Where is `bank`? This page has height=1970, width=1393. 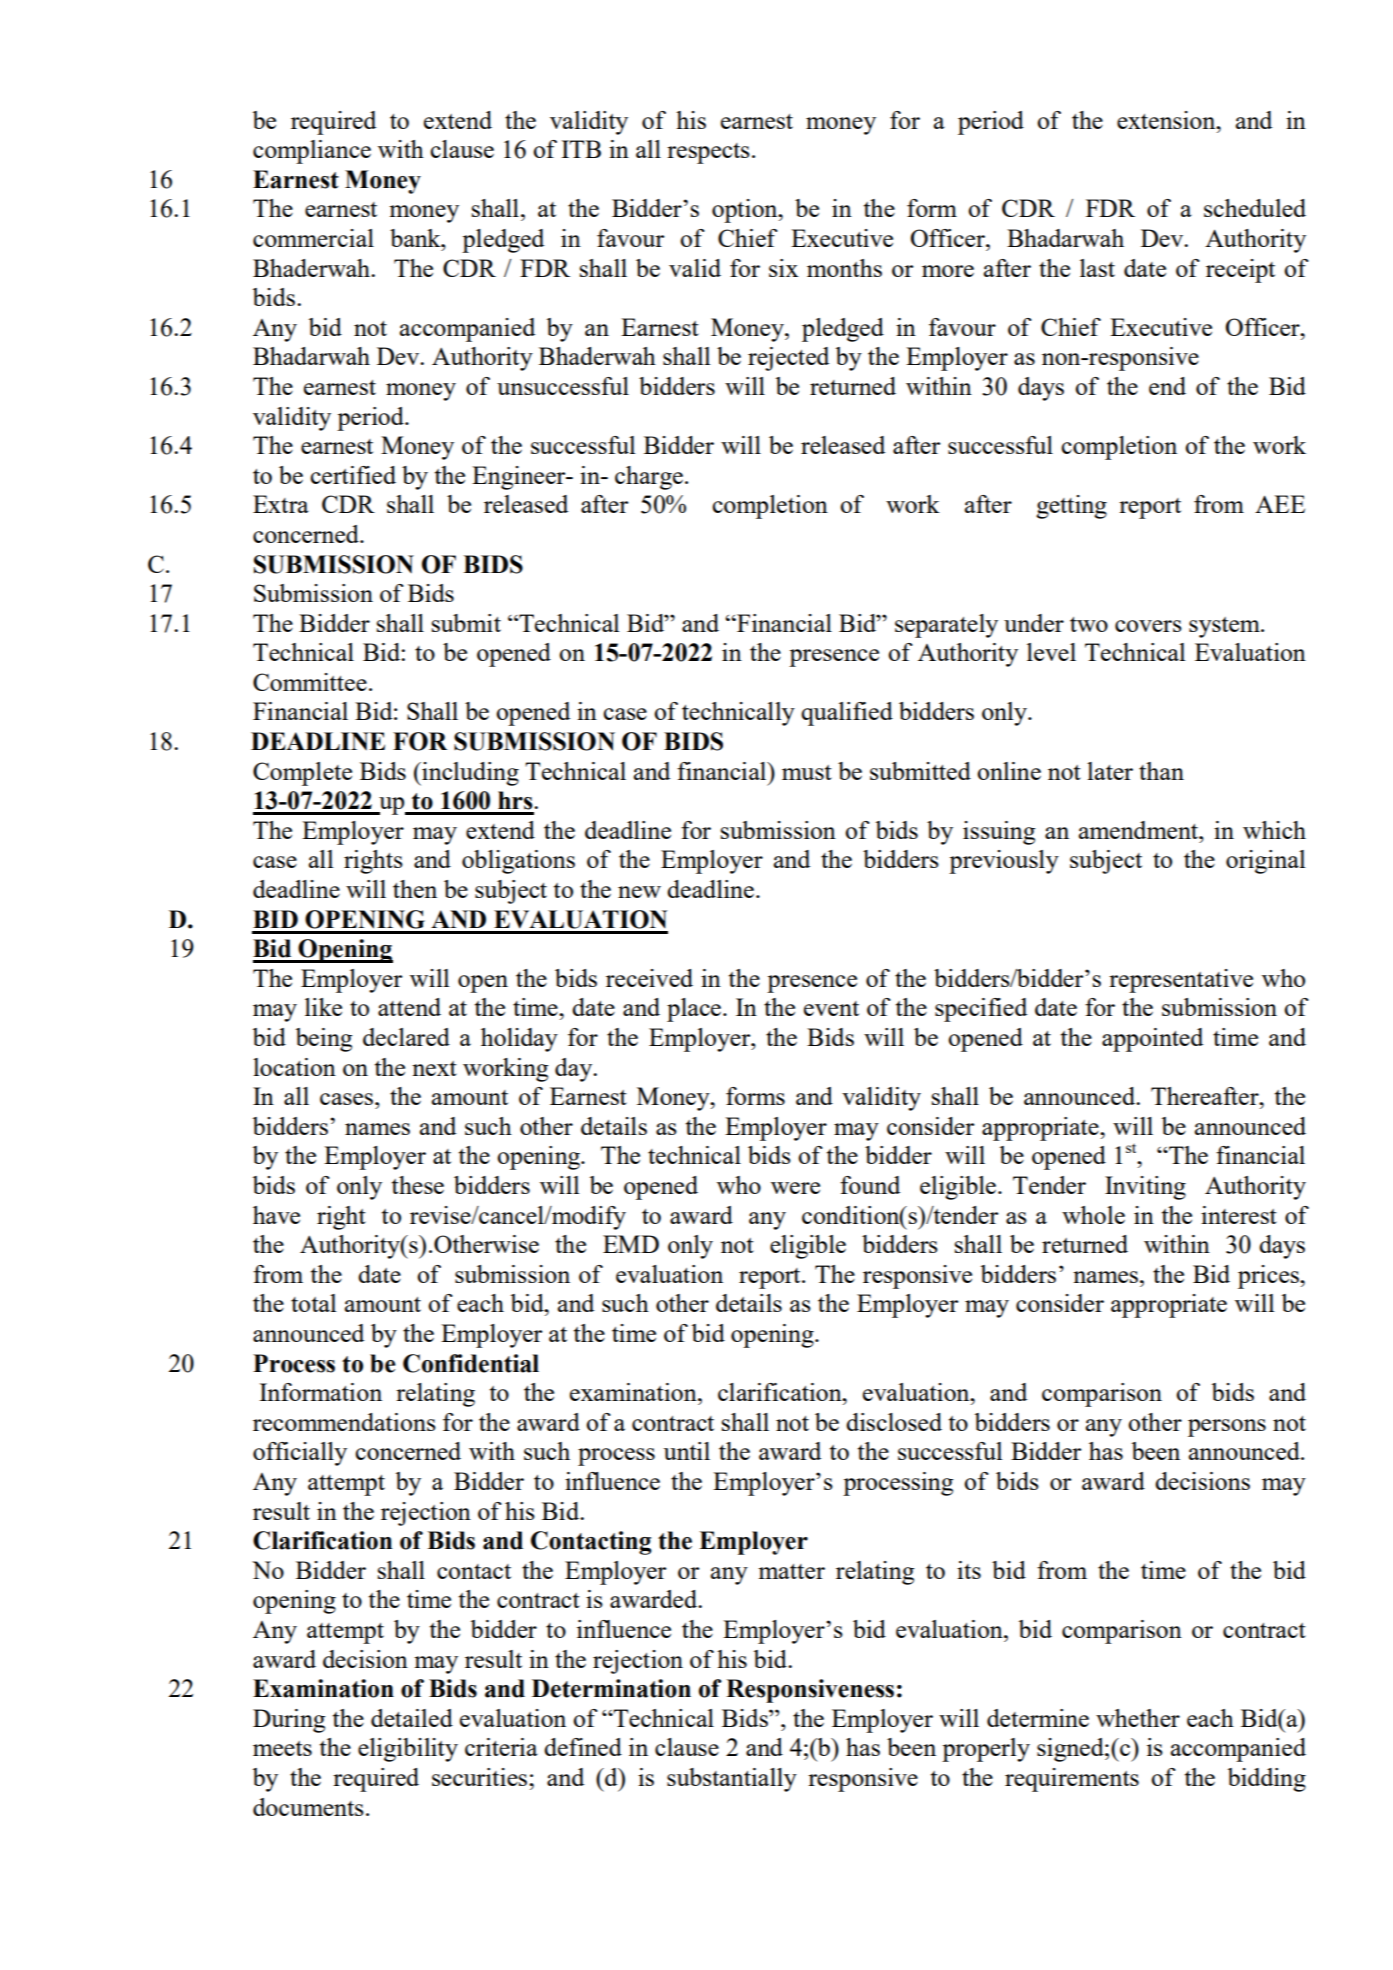
bank is located at coordinates (416, 238).
